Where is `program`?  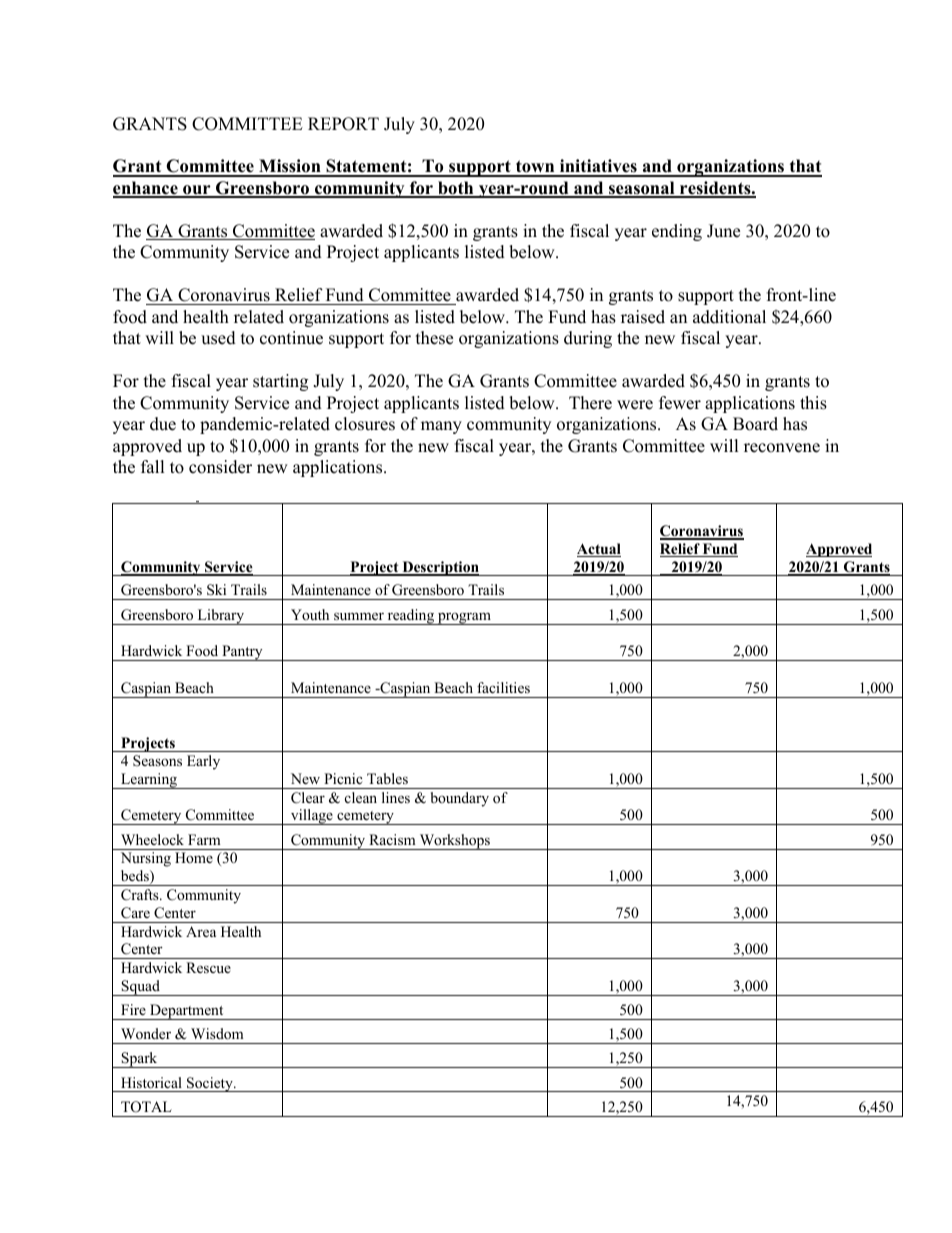
program is located at coordinates (464, 618).
